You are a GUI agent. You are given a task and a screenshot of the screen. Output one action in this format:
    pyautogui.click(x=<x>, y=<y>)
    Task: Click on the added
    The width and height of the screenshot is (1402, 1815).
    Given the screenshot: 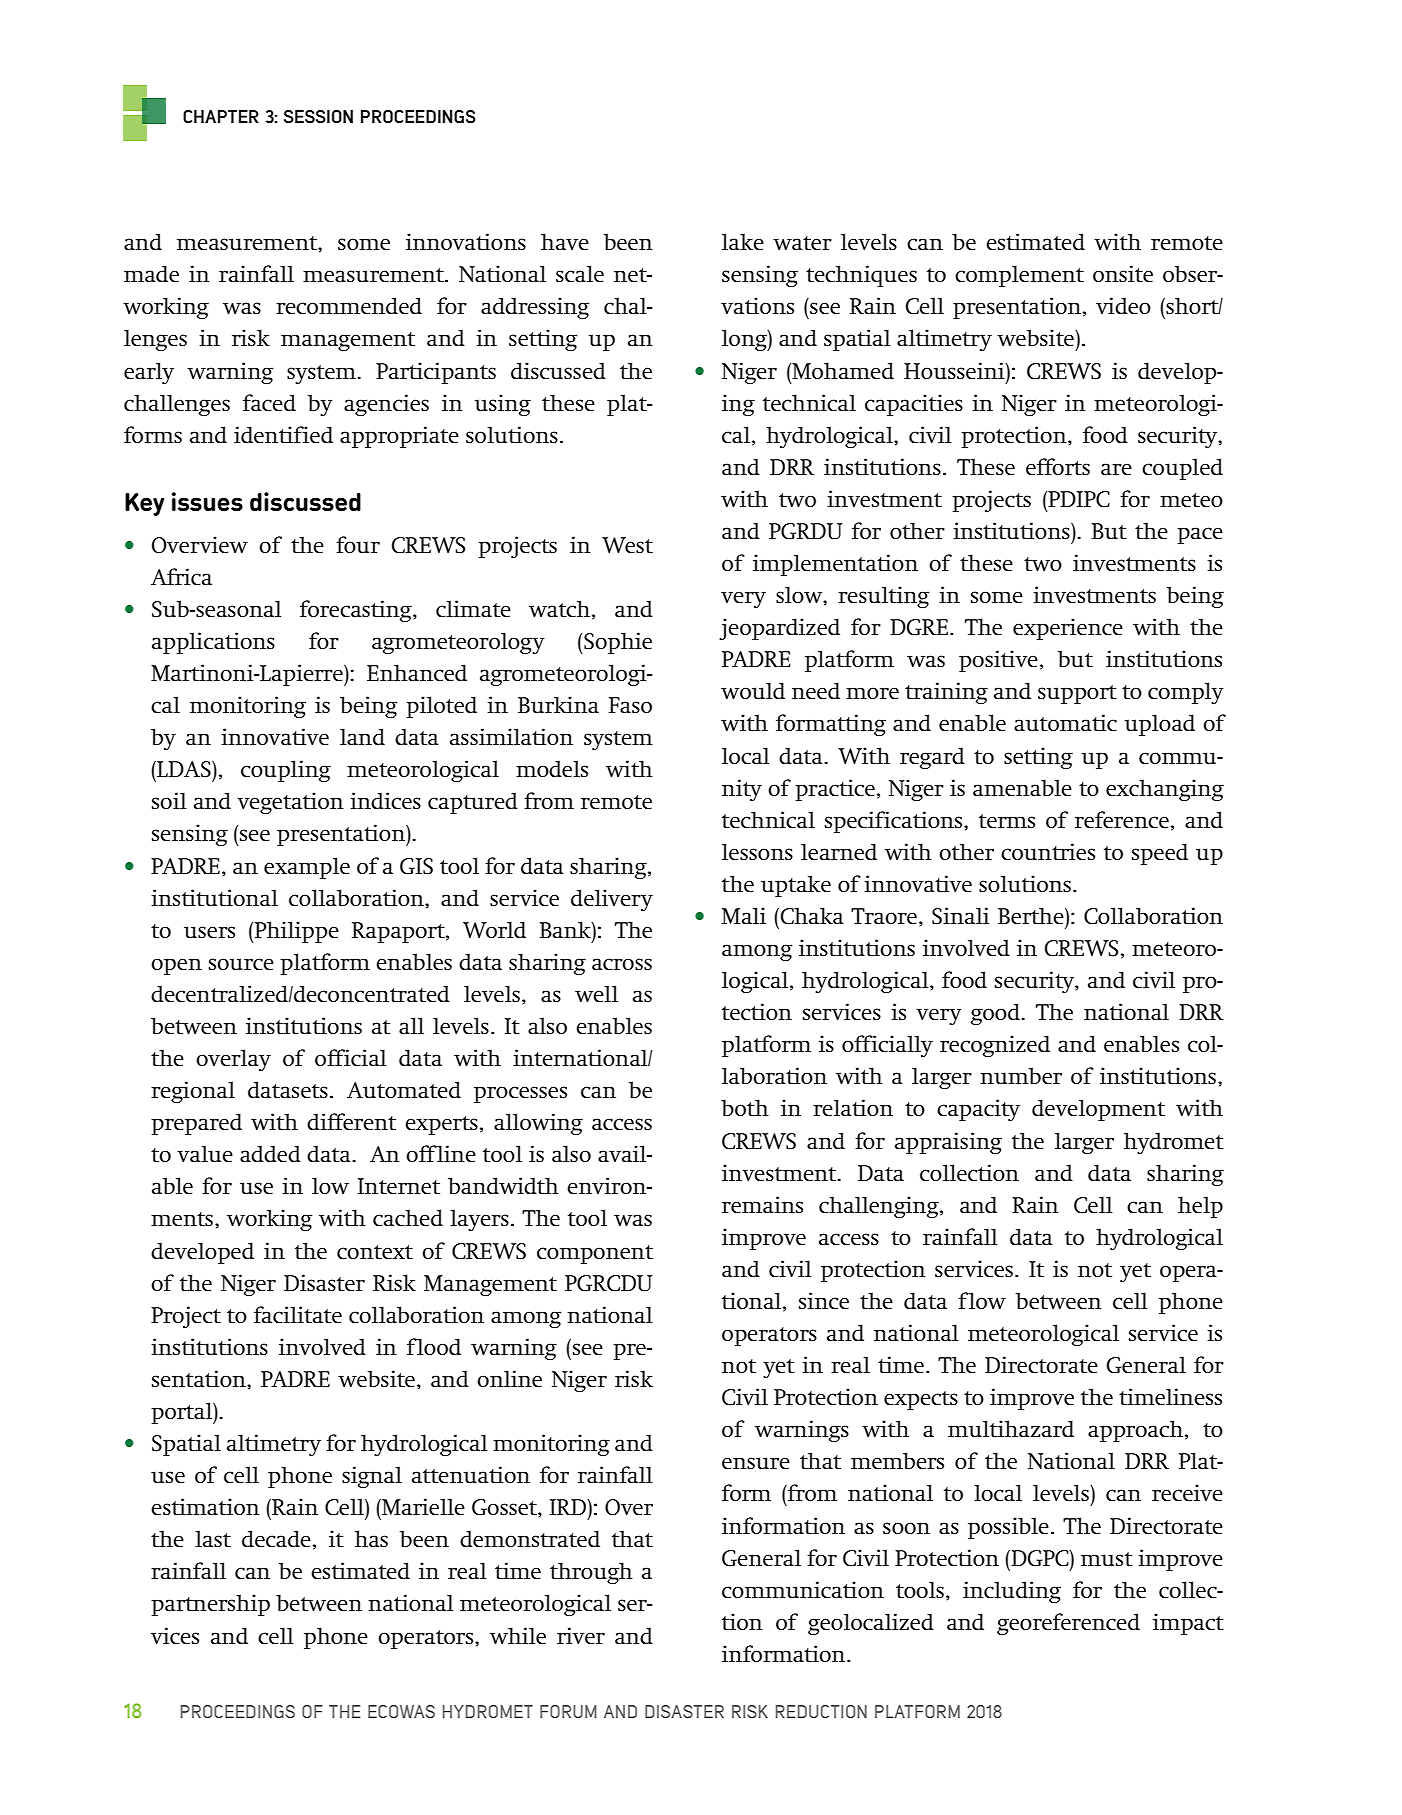 What is the action you would take?
    pyautogui.click(x=270, y=1153)
